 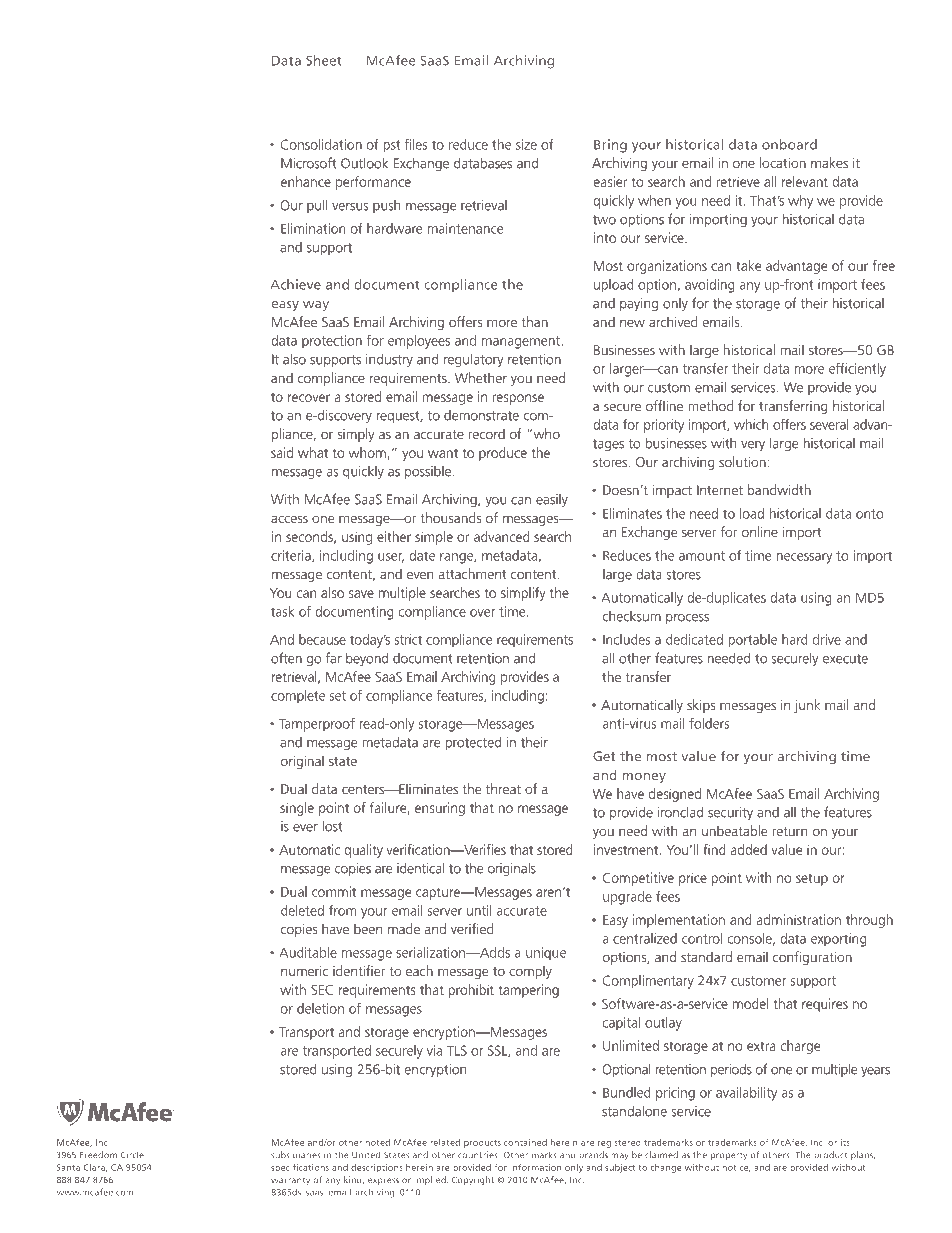 I want to click on Circle, so click(x=132, y=1154).
